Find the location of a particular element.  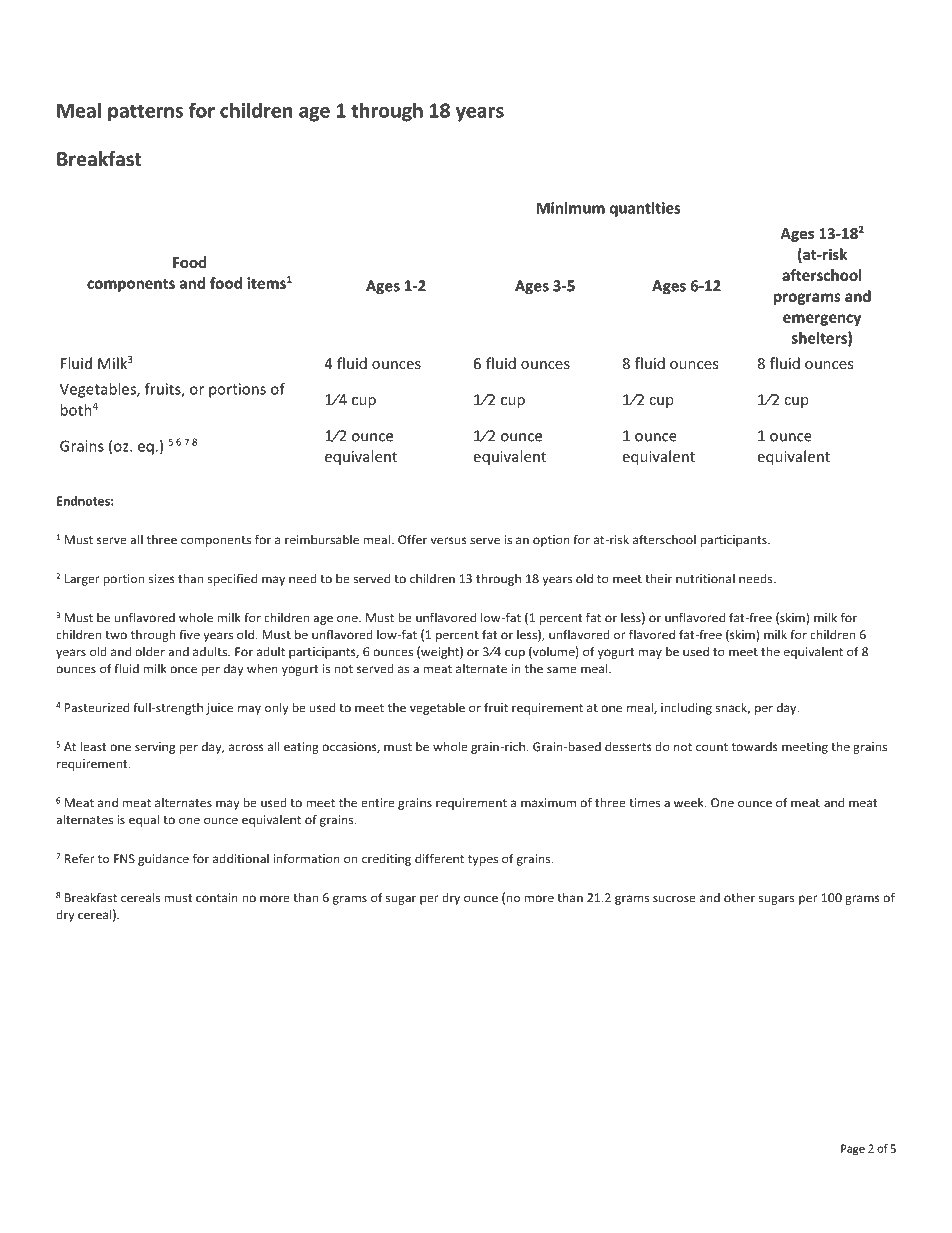

quantities is located at coordinates (645, 209).
